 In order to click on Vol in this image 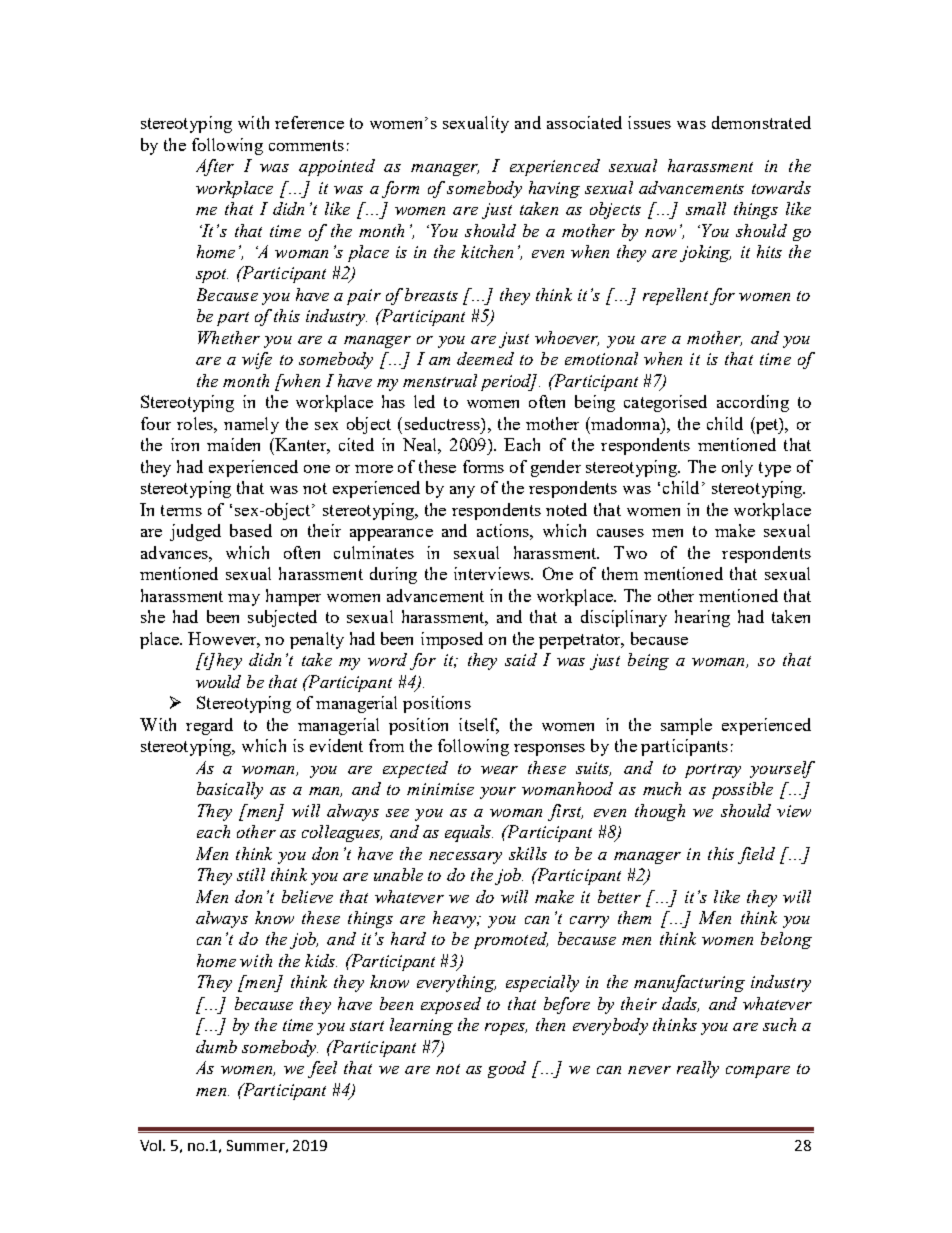, I will do `click(152, 1145)`.
